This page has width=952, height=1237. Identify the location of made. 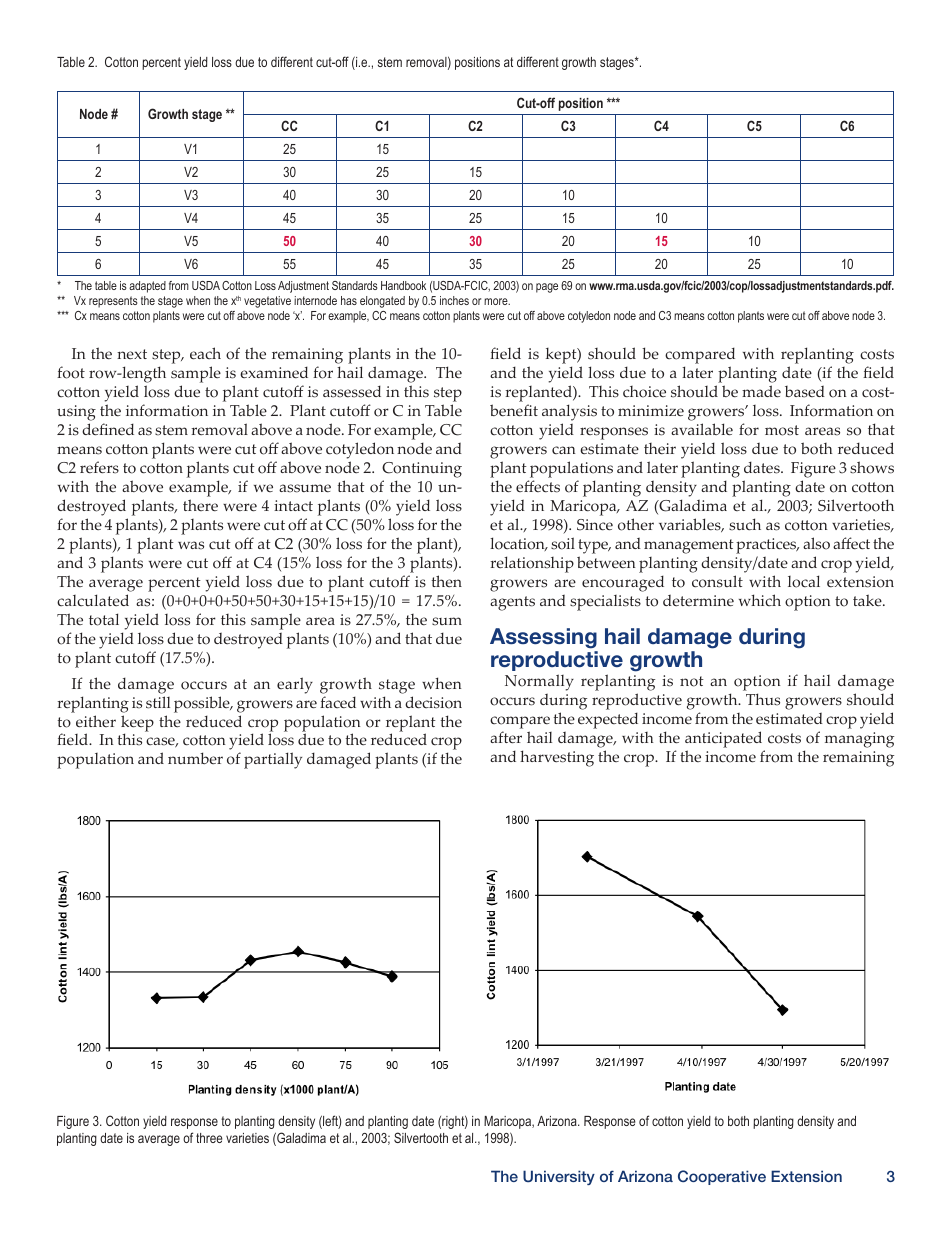
(761, 391).
